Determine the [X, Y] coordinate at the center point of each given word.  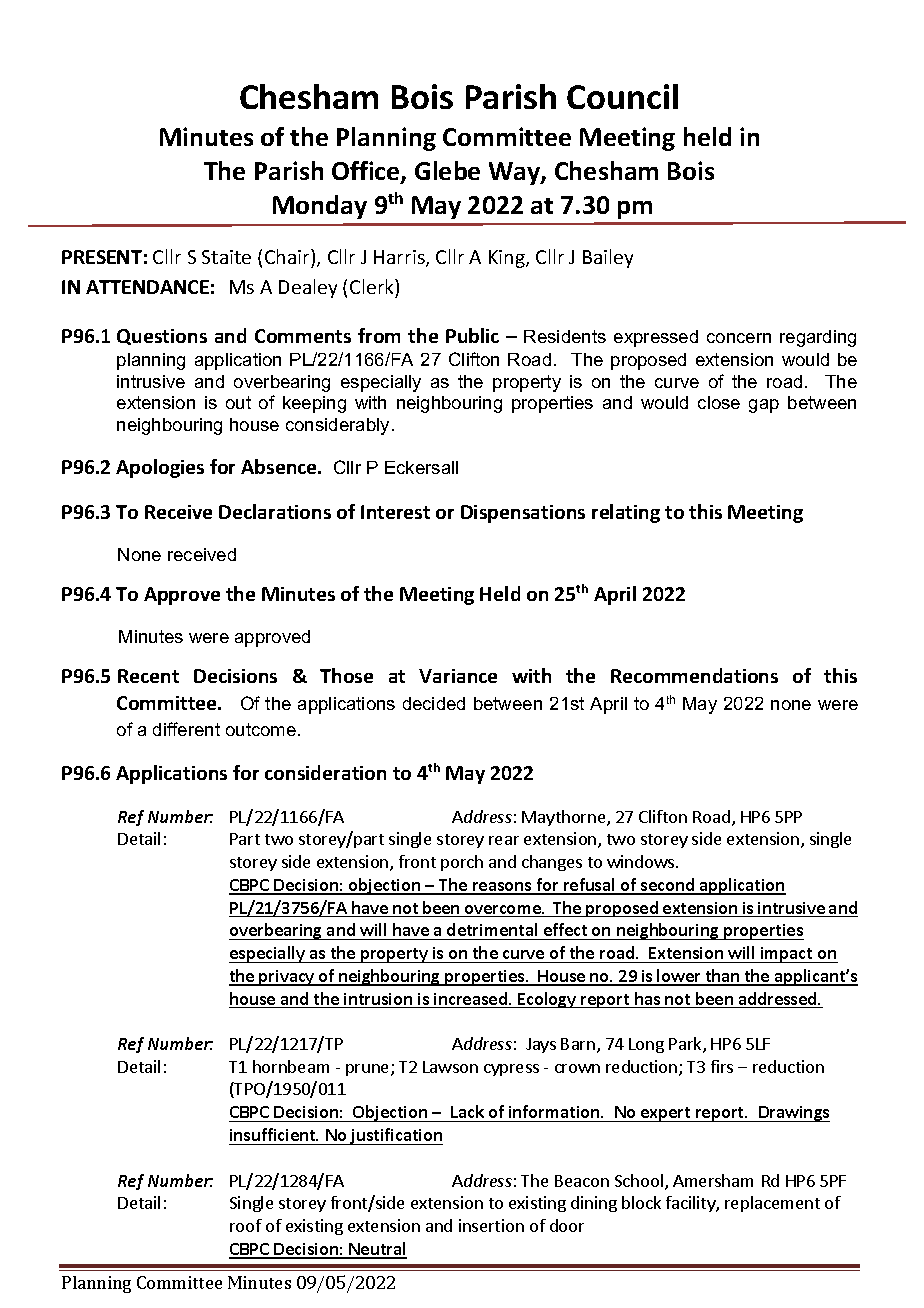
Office [367, 172]
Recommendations [694, 675]
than [722, 977]
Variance [458, 676]
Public [472, 335]
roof [246, 1225]
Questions [162, 337]
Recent [148, 676]
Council [622, 96]
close [719, 402]
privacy [287, 978]
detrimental [492, 929]
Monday [320, 207]
